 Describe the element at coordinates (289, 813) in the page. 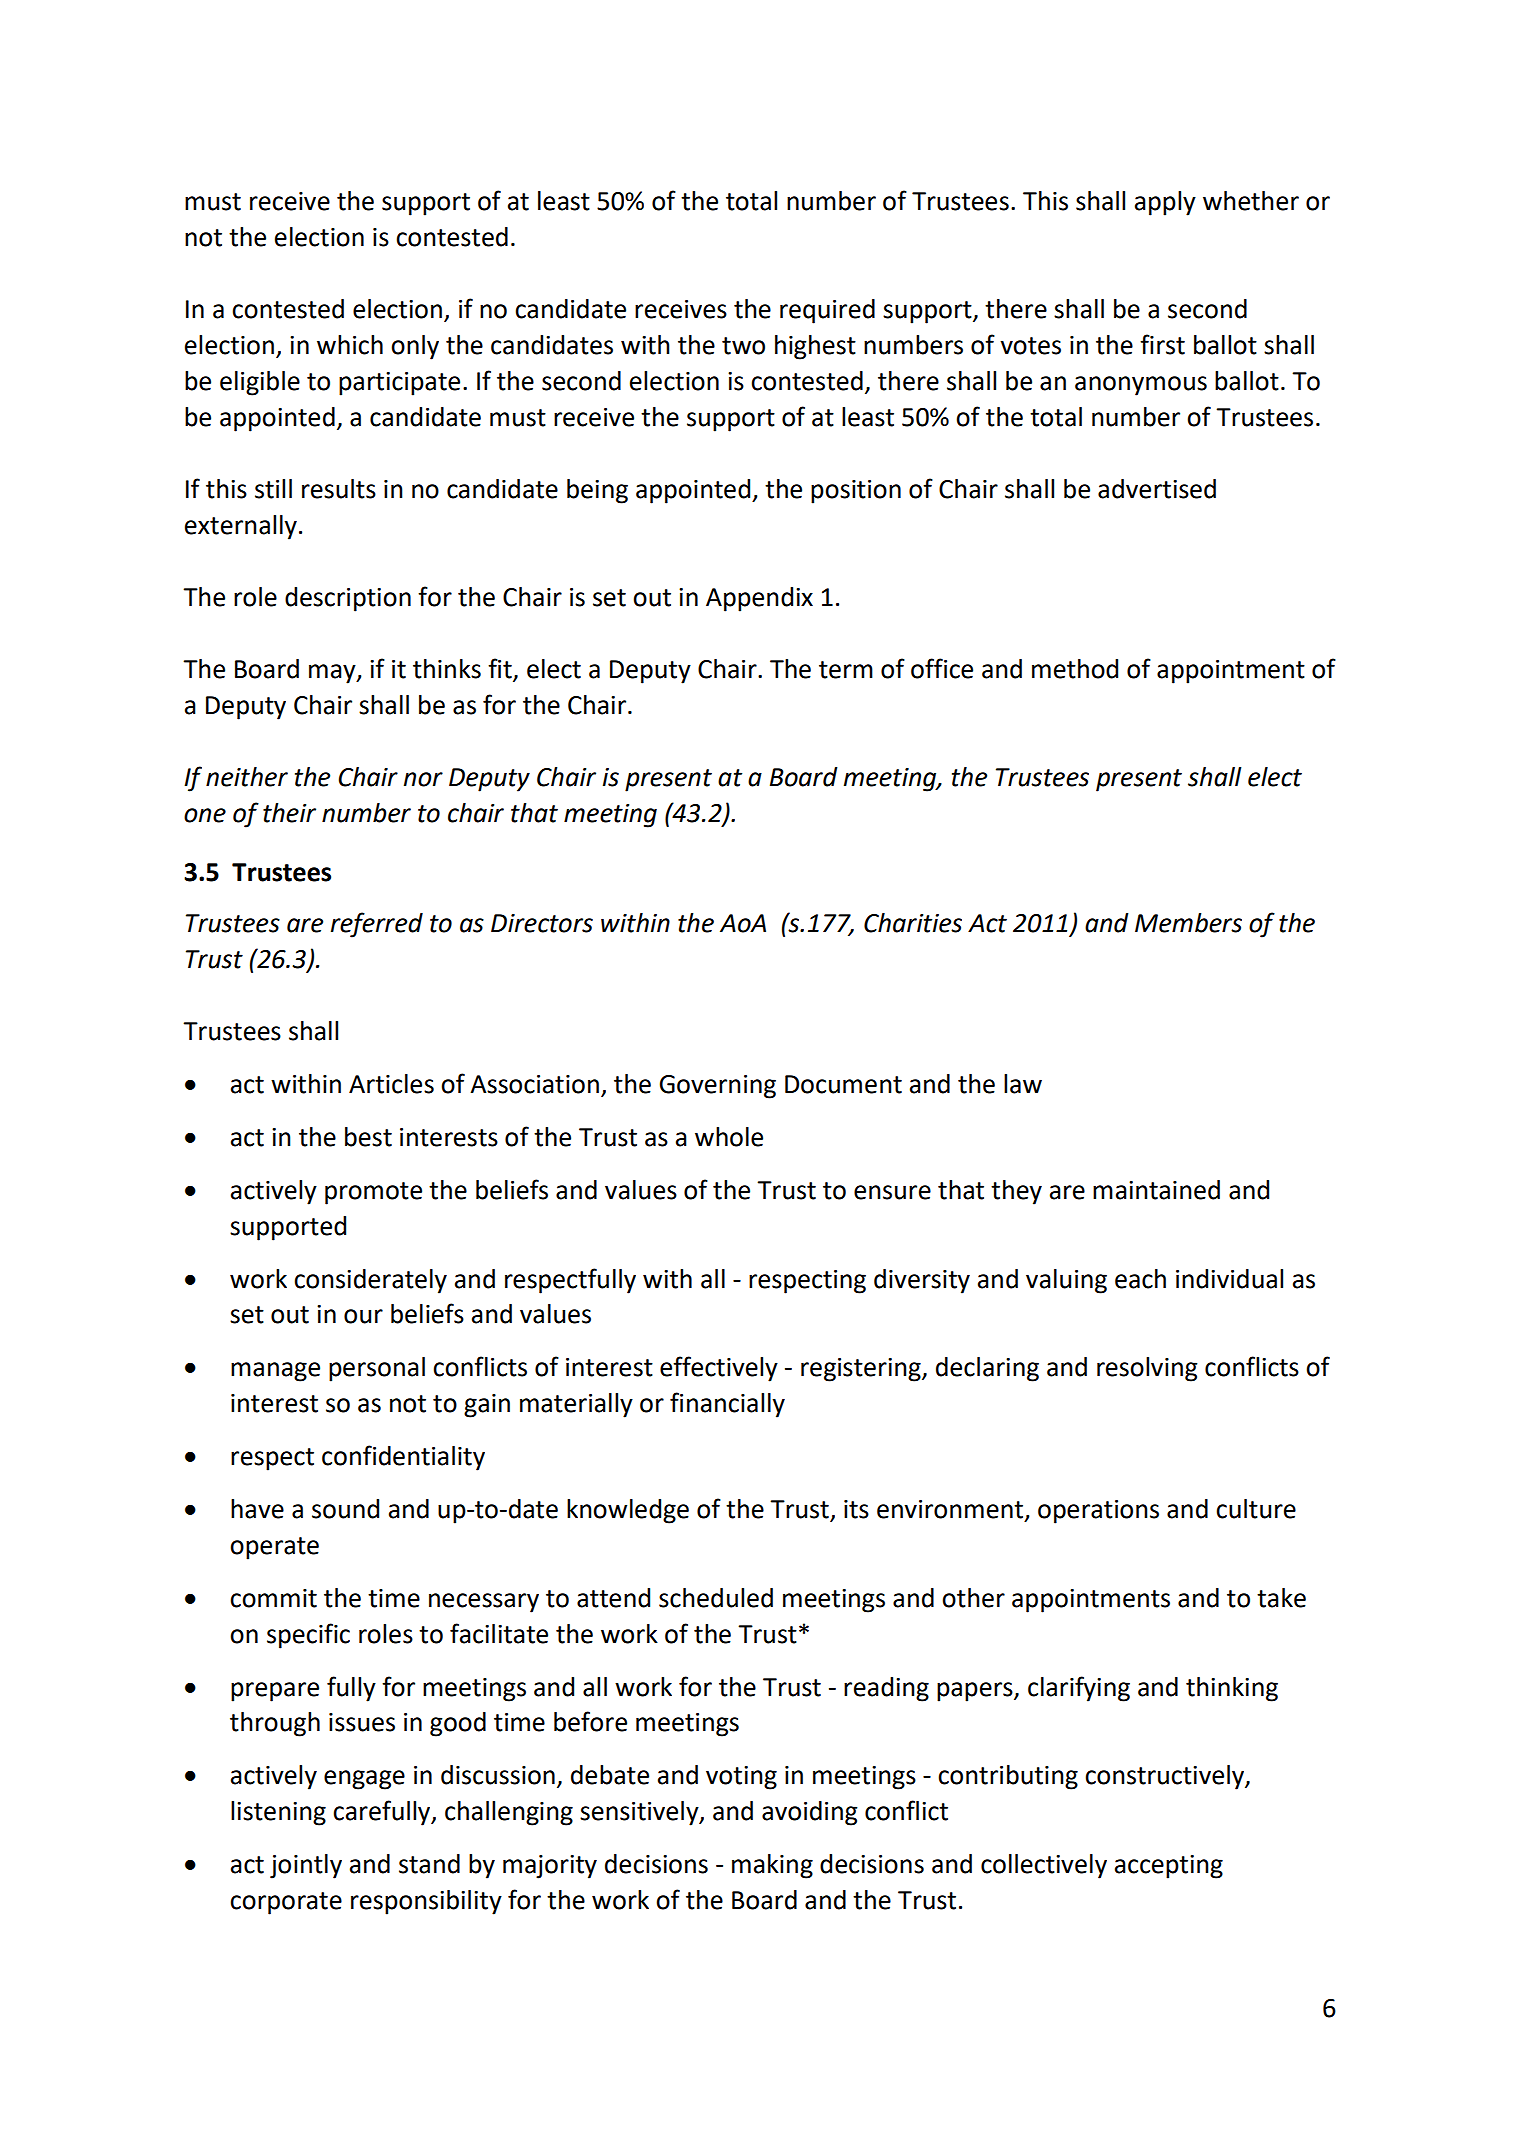

I see `their` at that location.
